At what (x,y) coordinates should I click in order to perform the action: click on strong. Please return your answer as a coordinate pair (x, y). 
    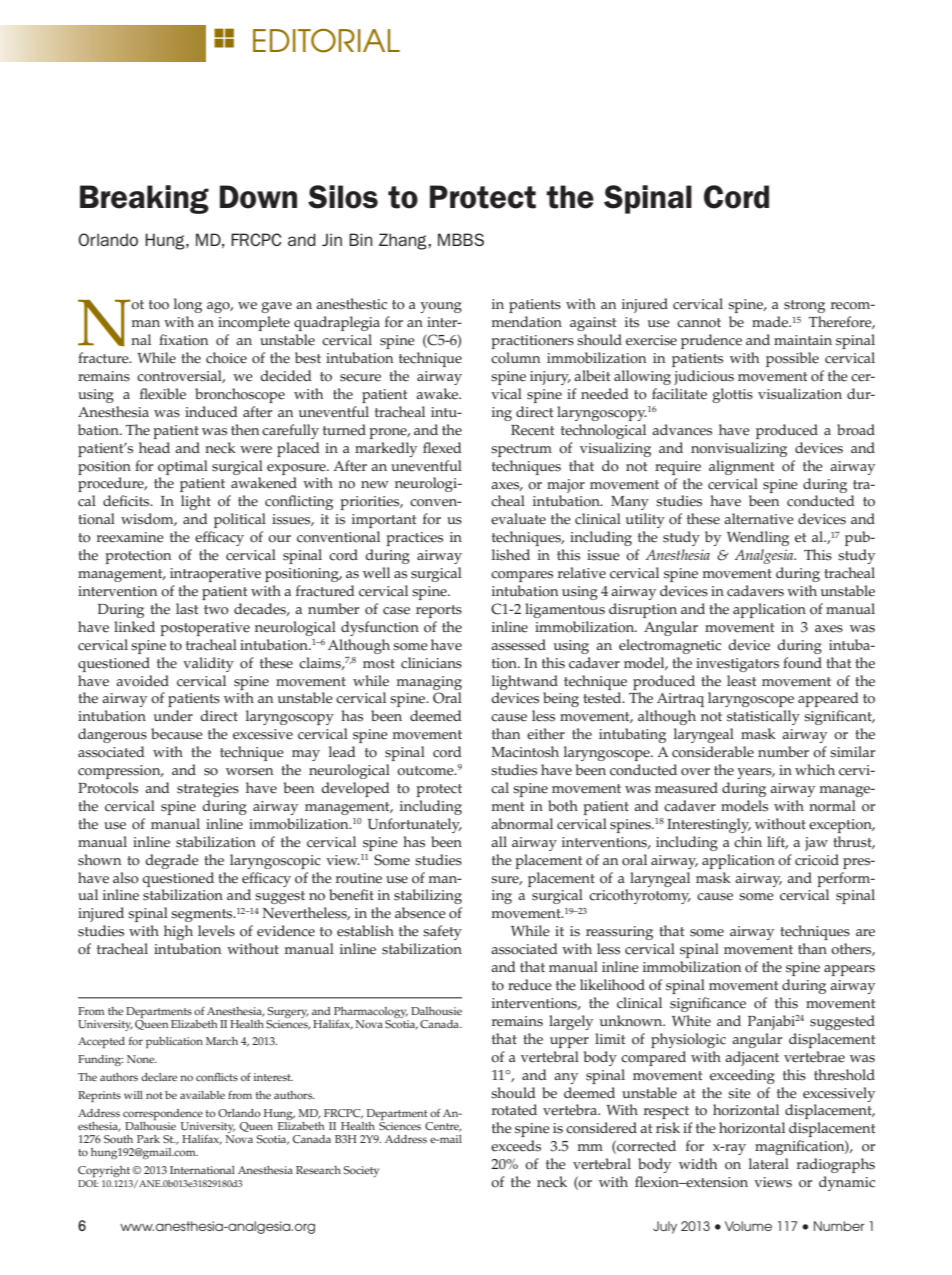
    Looking at the image, I should click on (804, 306).
